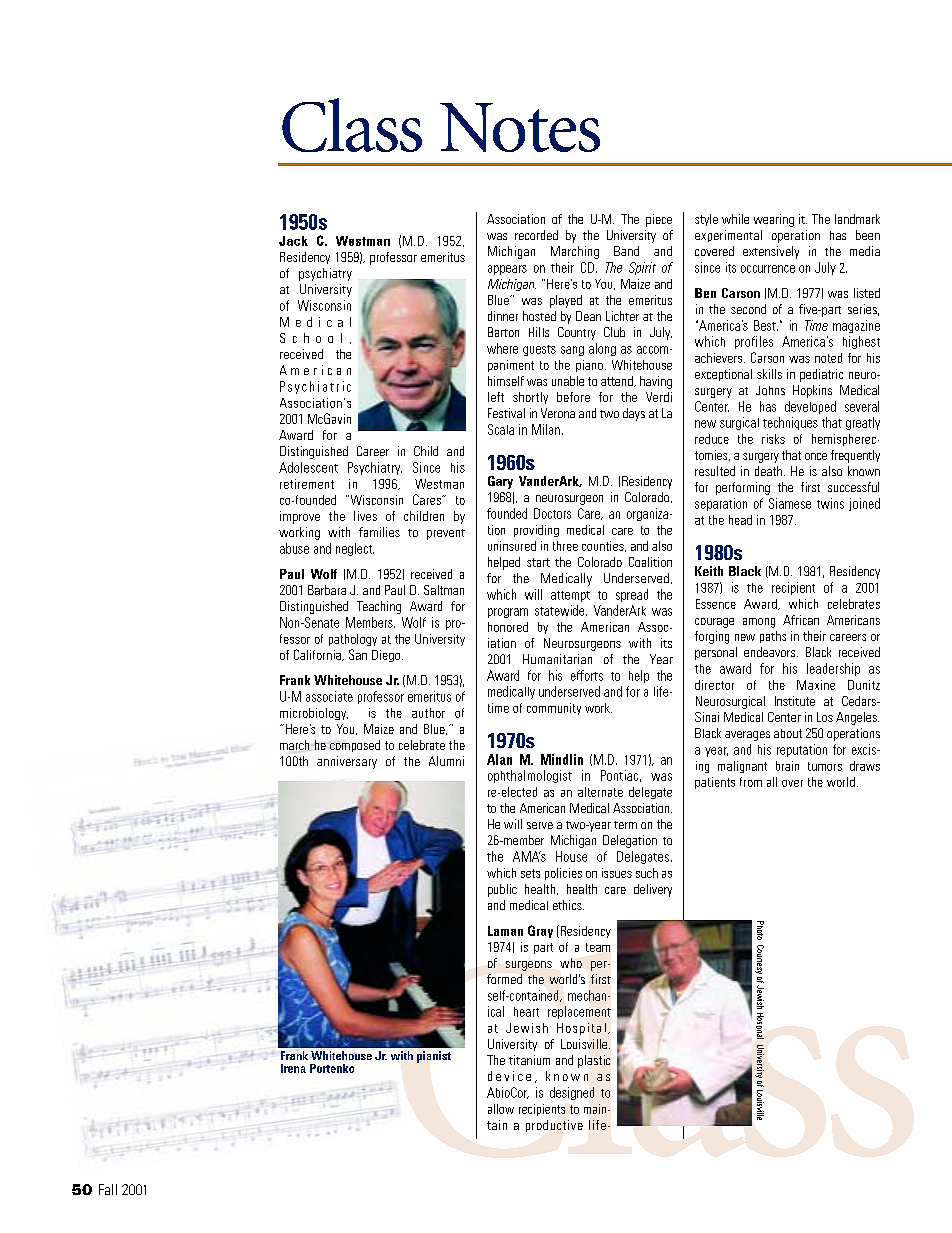 The width and height of the screenshot is (952, 1233). What do you see at coordinates (501, 1109) in the screenshot?
I see `allow` at bounding box center [501, 1109].
